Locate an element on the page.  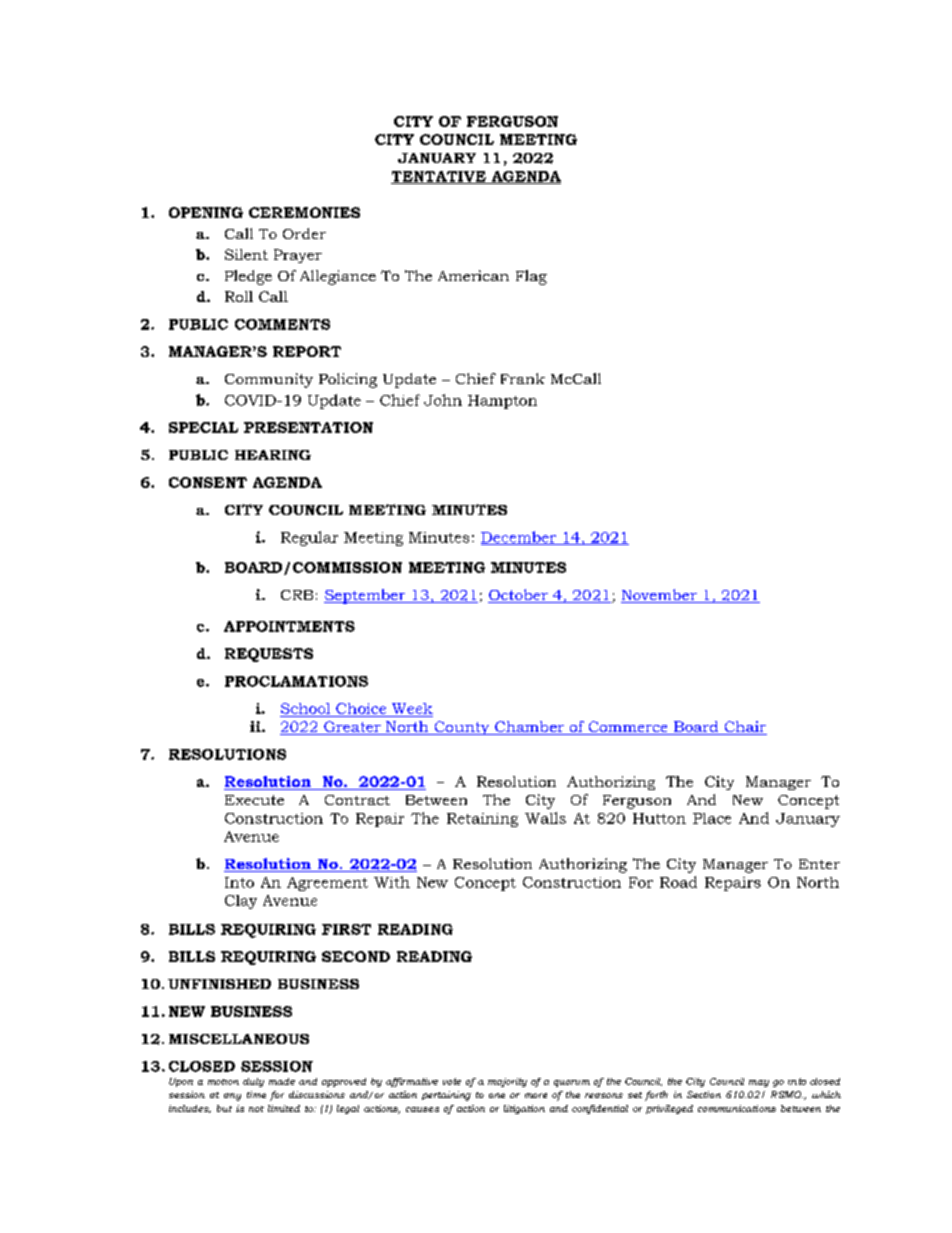
CEREMONIES is located at coordinates (304, 212).
